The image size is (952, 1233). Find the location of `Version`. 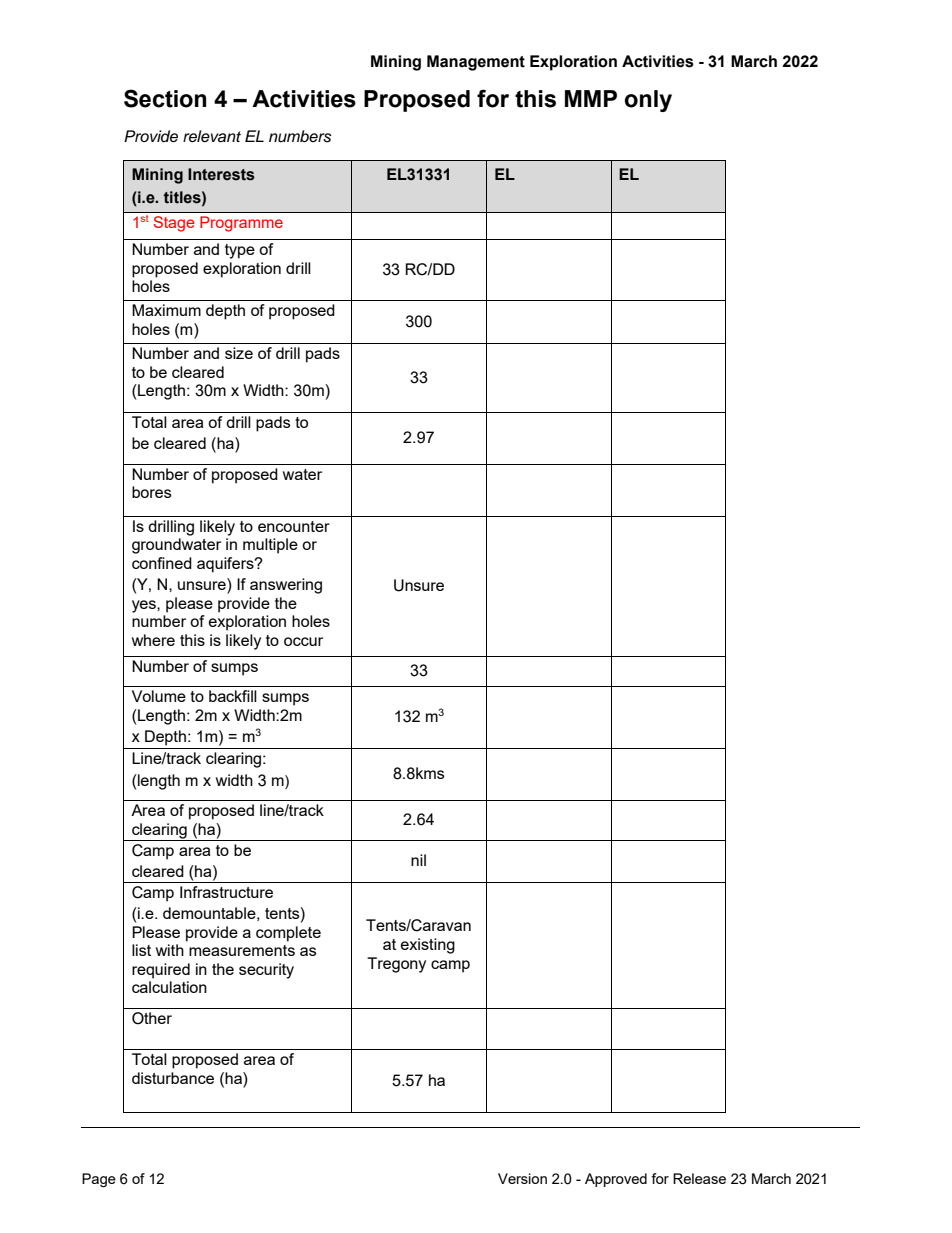

Version is located at coordinates (522, 1178).
